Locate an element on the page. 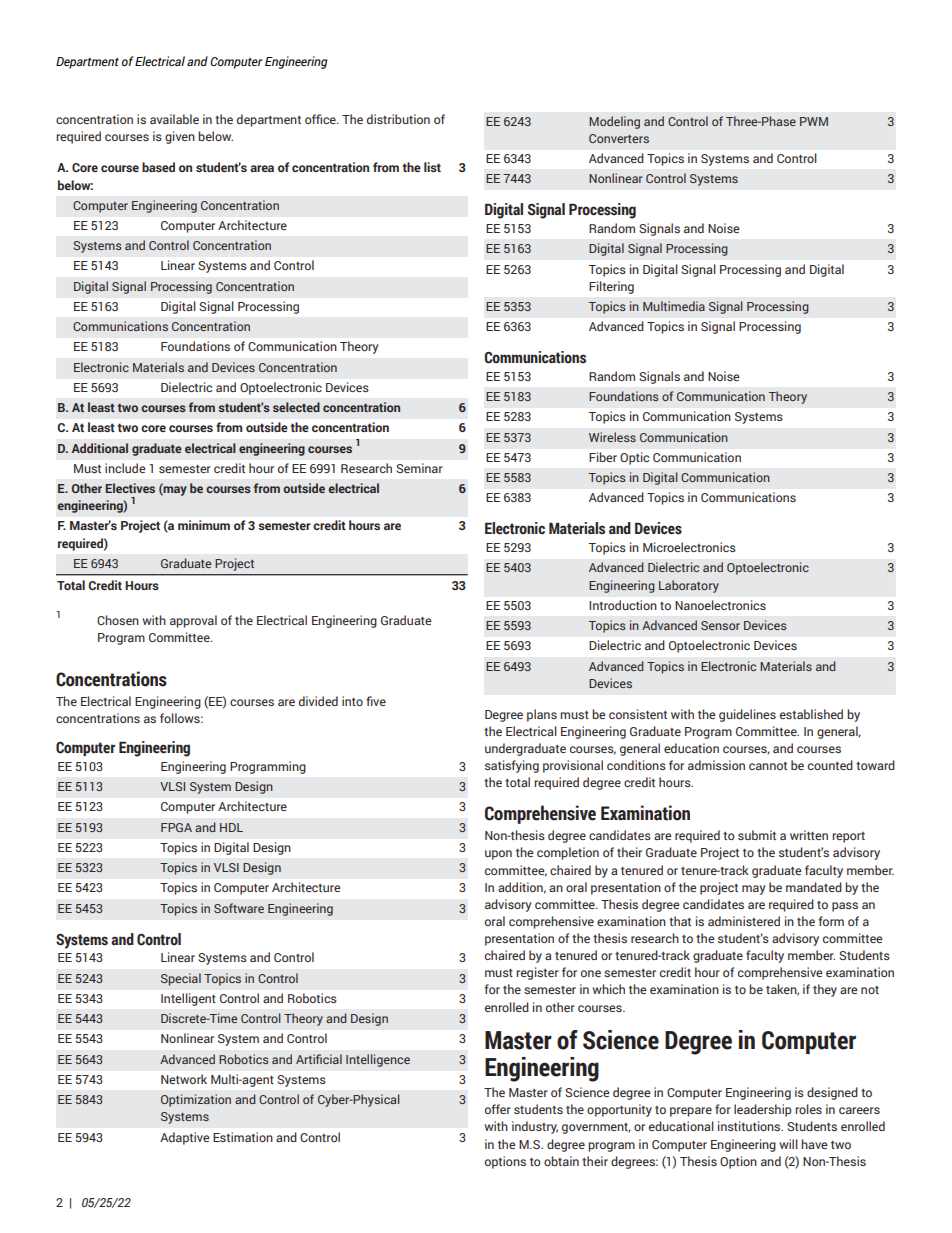 The image size is (952, 1233). Seminar is located at coordinates (419, 468).
